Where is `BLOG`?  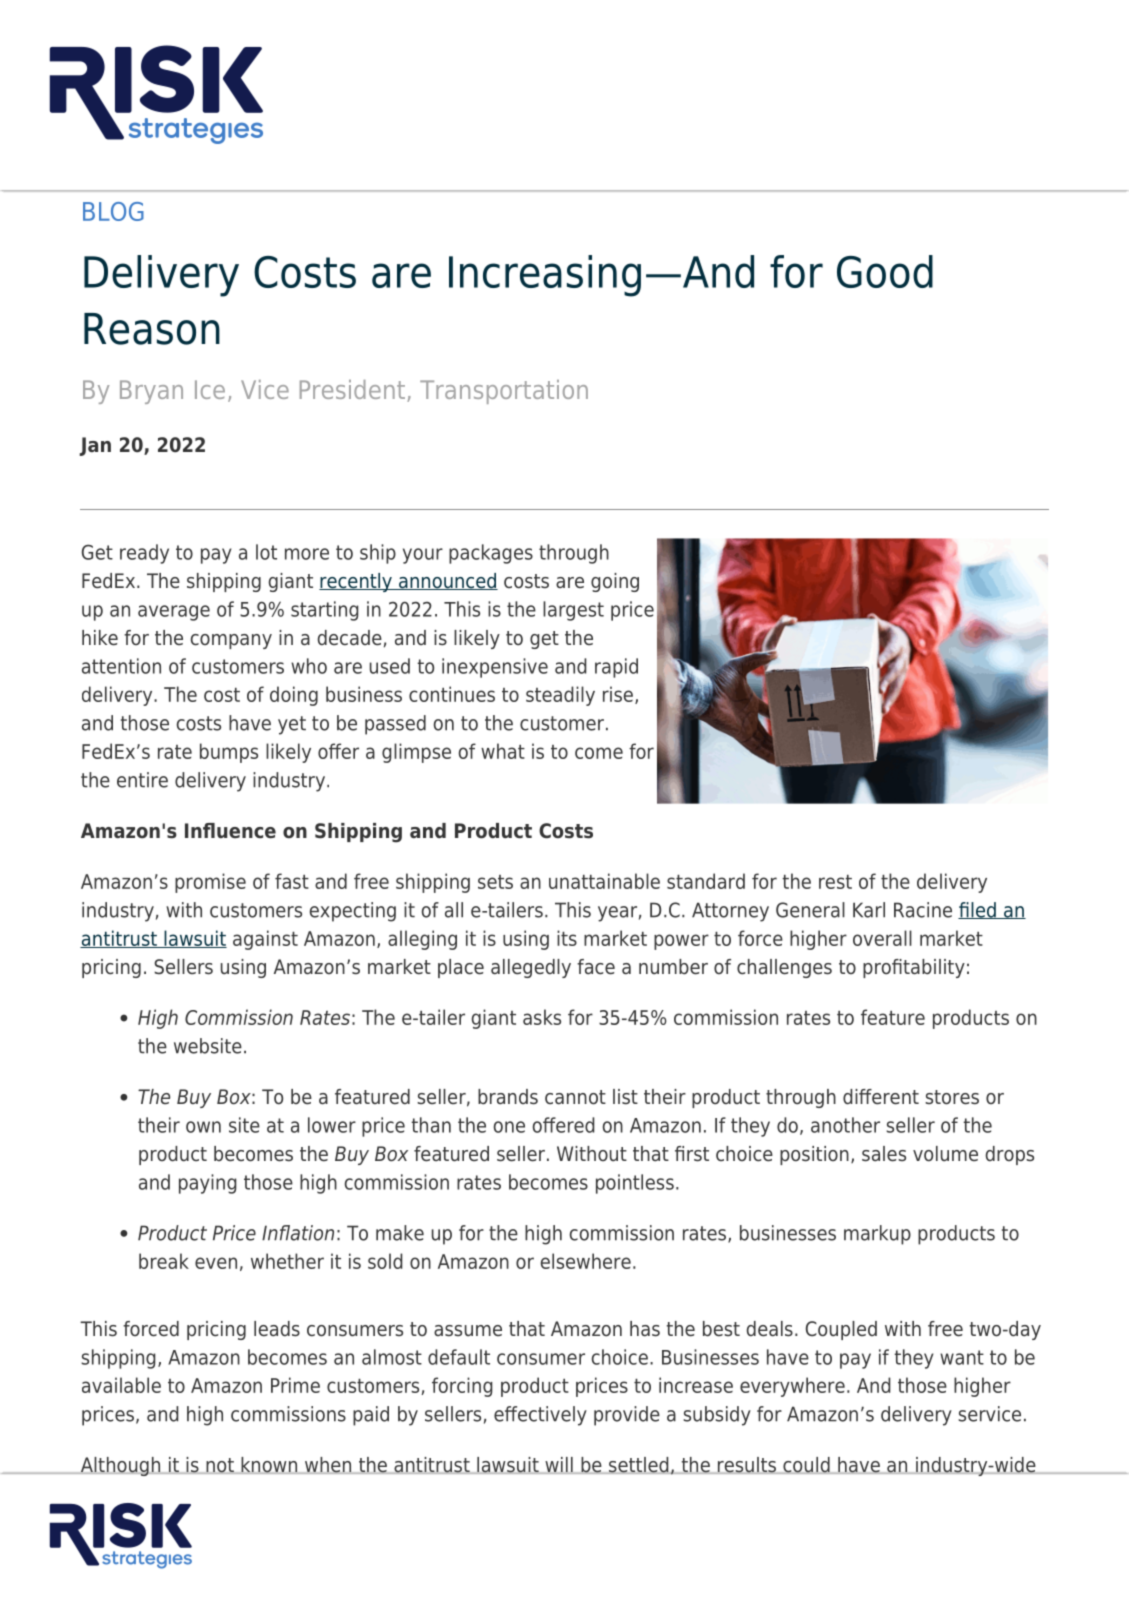
BLOG is located at coordinates (113, 211).
